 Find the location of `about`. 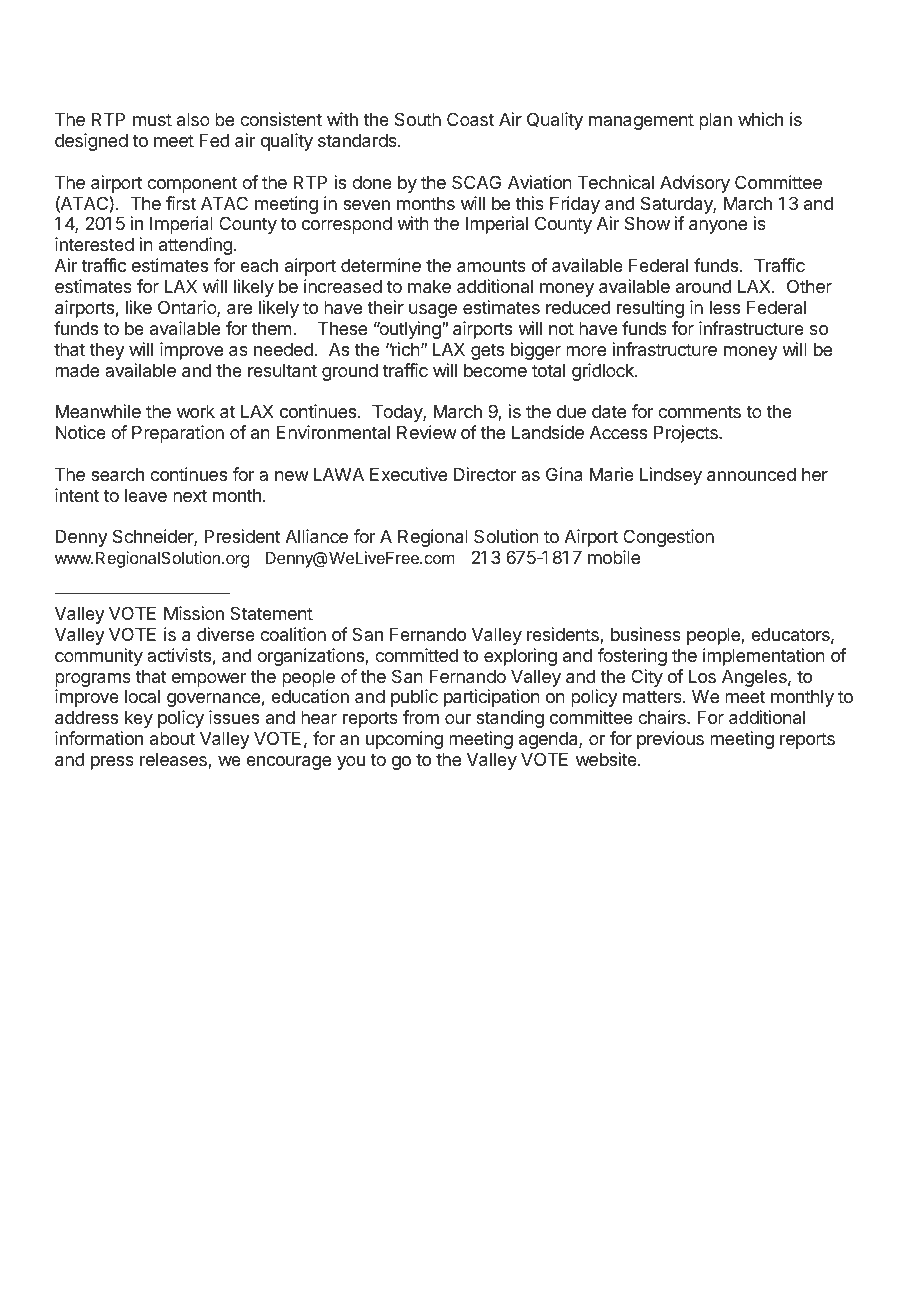

about is located at coordinates (172, 738).
